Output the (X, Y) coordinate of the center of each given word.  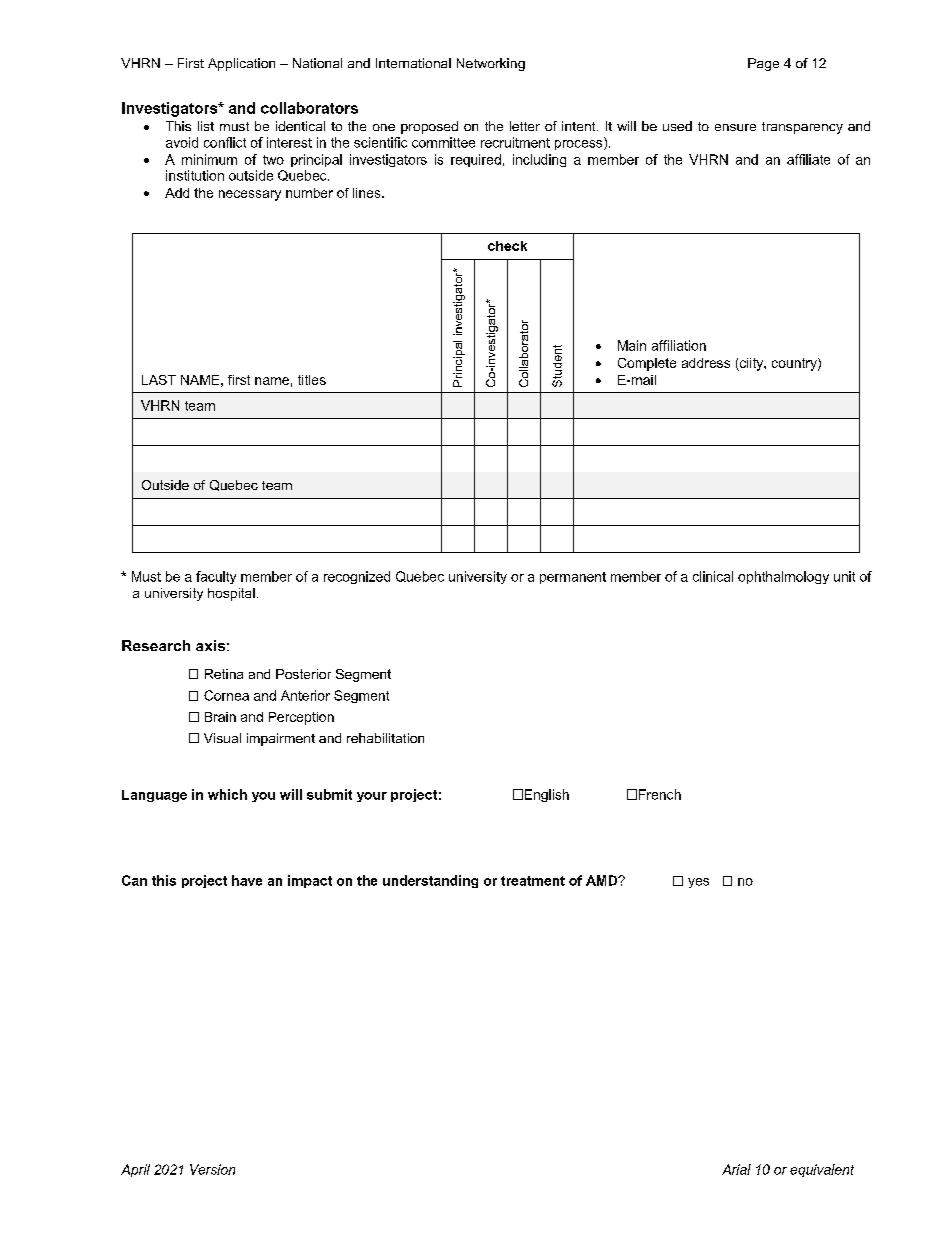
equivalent (822, 1170)
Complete (647, 364)
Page (763, 64)
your (372, 797)
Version (212, 1169)
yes (698, 883)
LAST (159, 380)
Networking (491, 64)
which (227, 794)
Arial (736, 1169)
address (706, 363)
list (206, 126)
